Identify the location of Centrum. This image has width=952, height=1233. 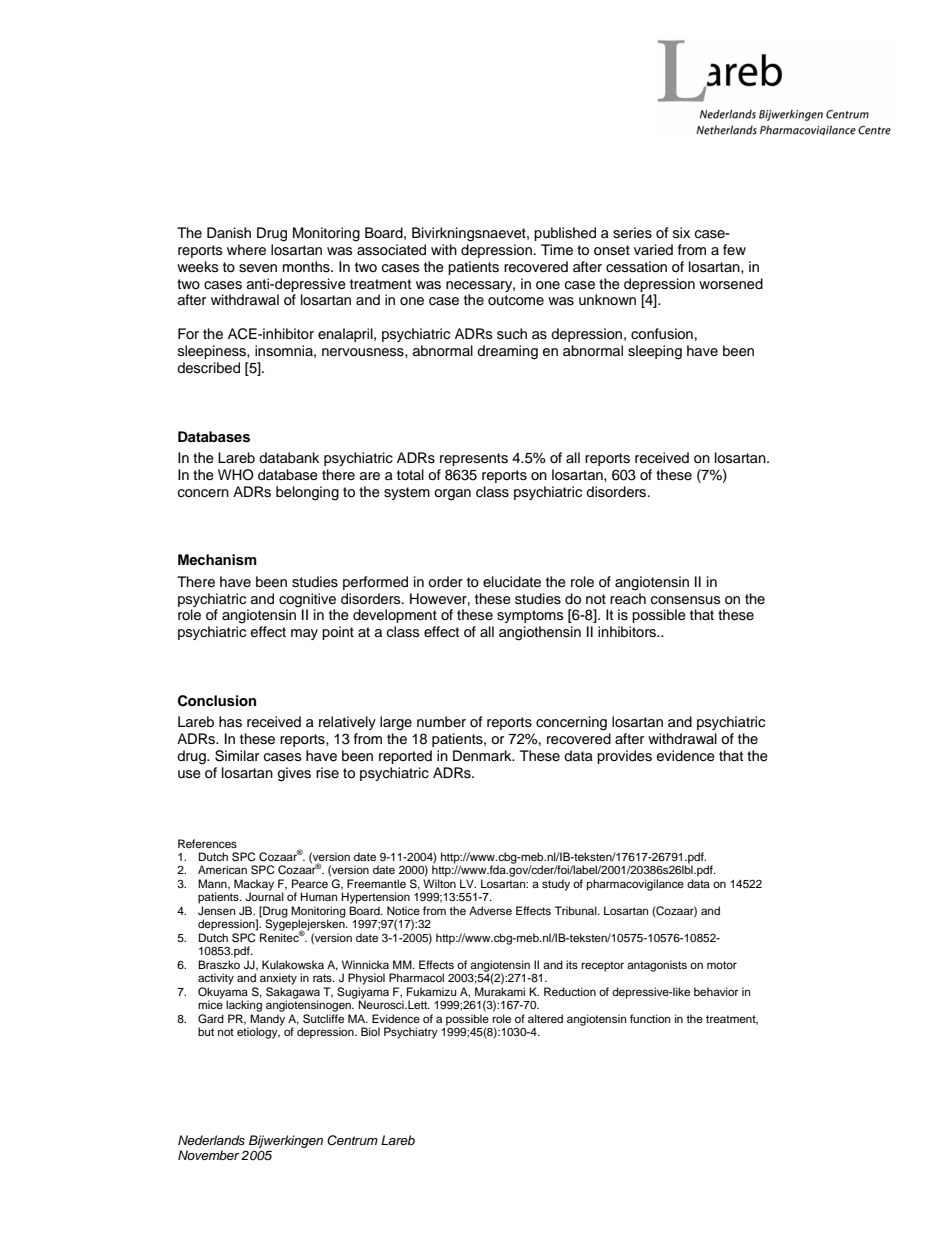
(352, 1140).
